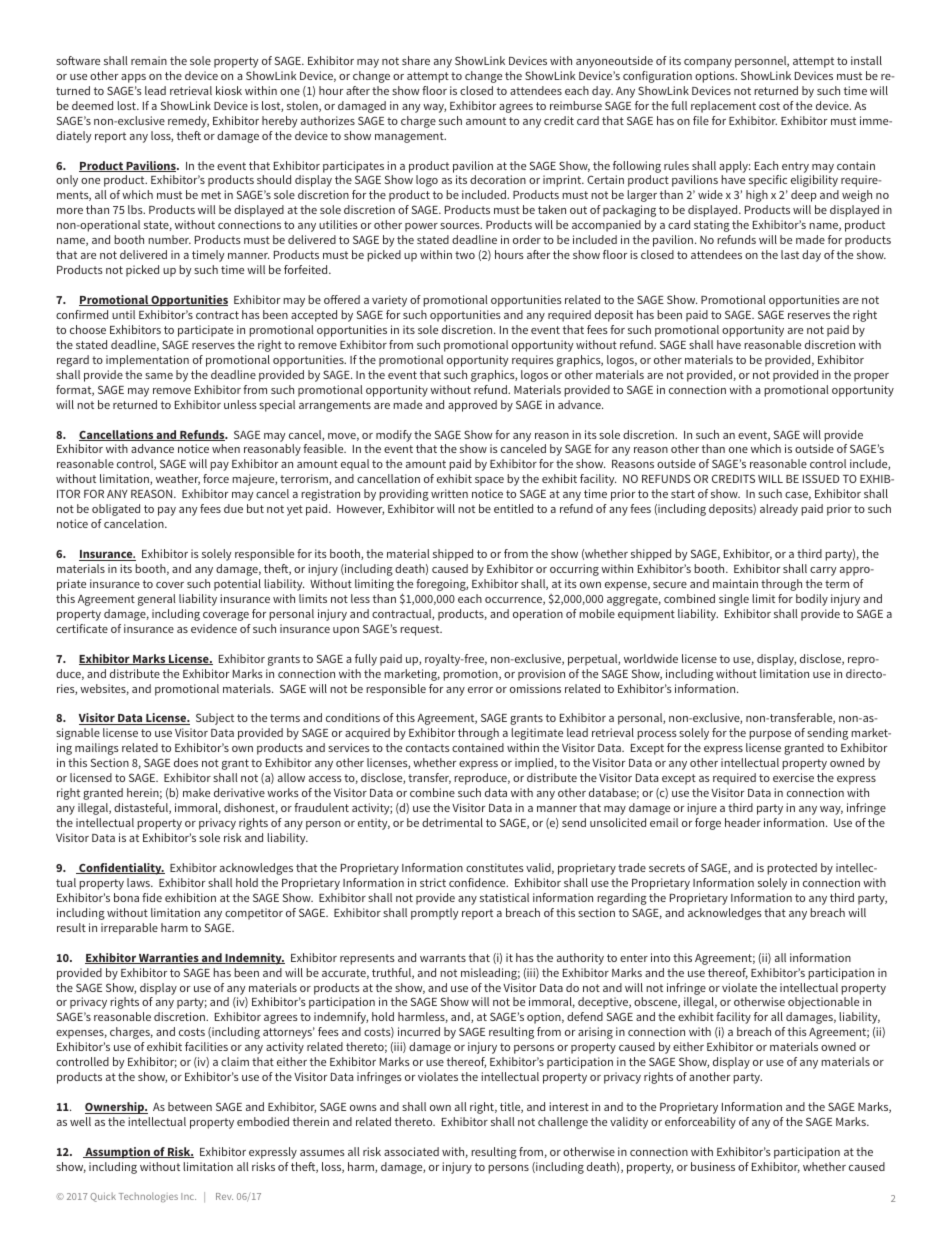  Describe the element at coordinates (411, 1151) in the screenshot. I see `associated` at that location.
